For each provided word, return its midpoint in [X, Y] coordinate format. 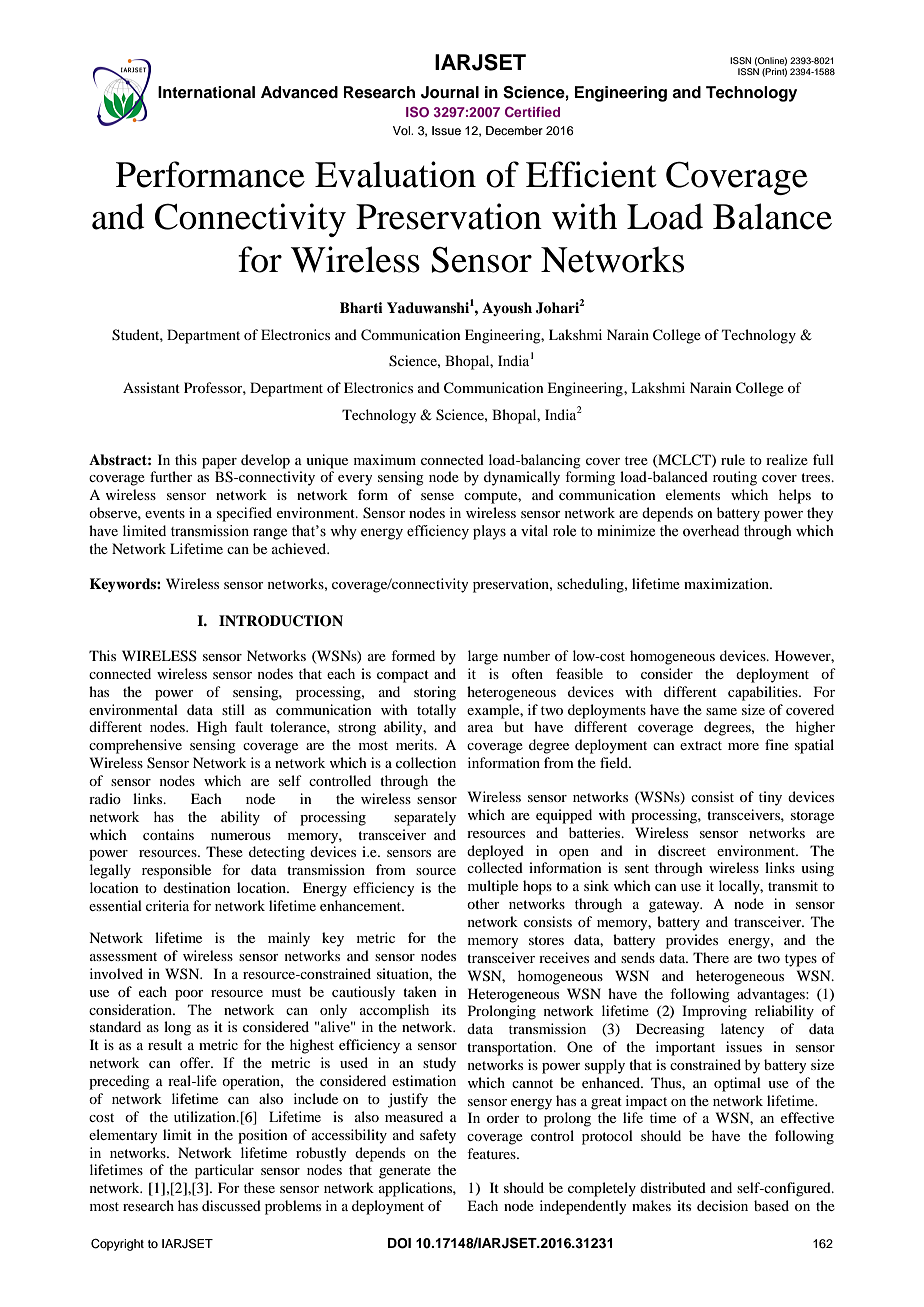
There [711, 957]
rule [733, 459]
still [233, 709]
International [206, 92]
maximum [385, 459]
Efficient [591, 174]
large [483, 657]
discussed [231, 1205]
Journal [450, 92]
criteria [167, 905]
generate [405, 1172]
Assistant [151, 387]
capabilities [764, 693]
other [483, 903]
